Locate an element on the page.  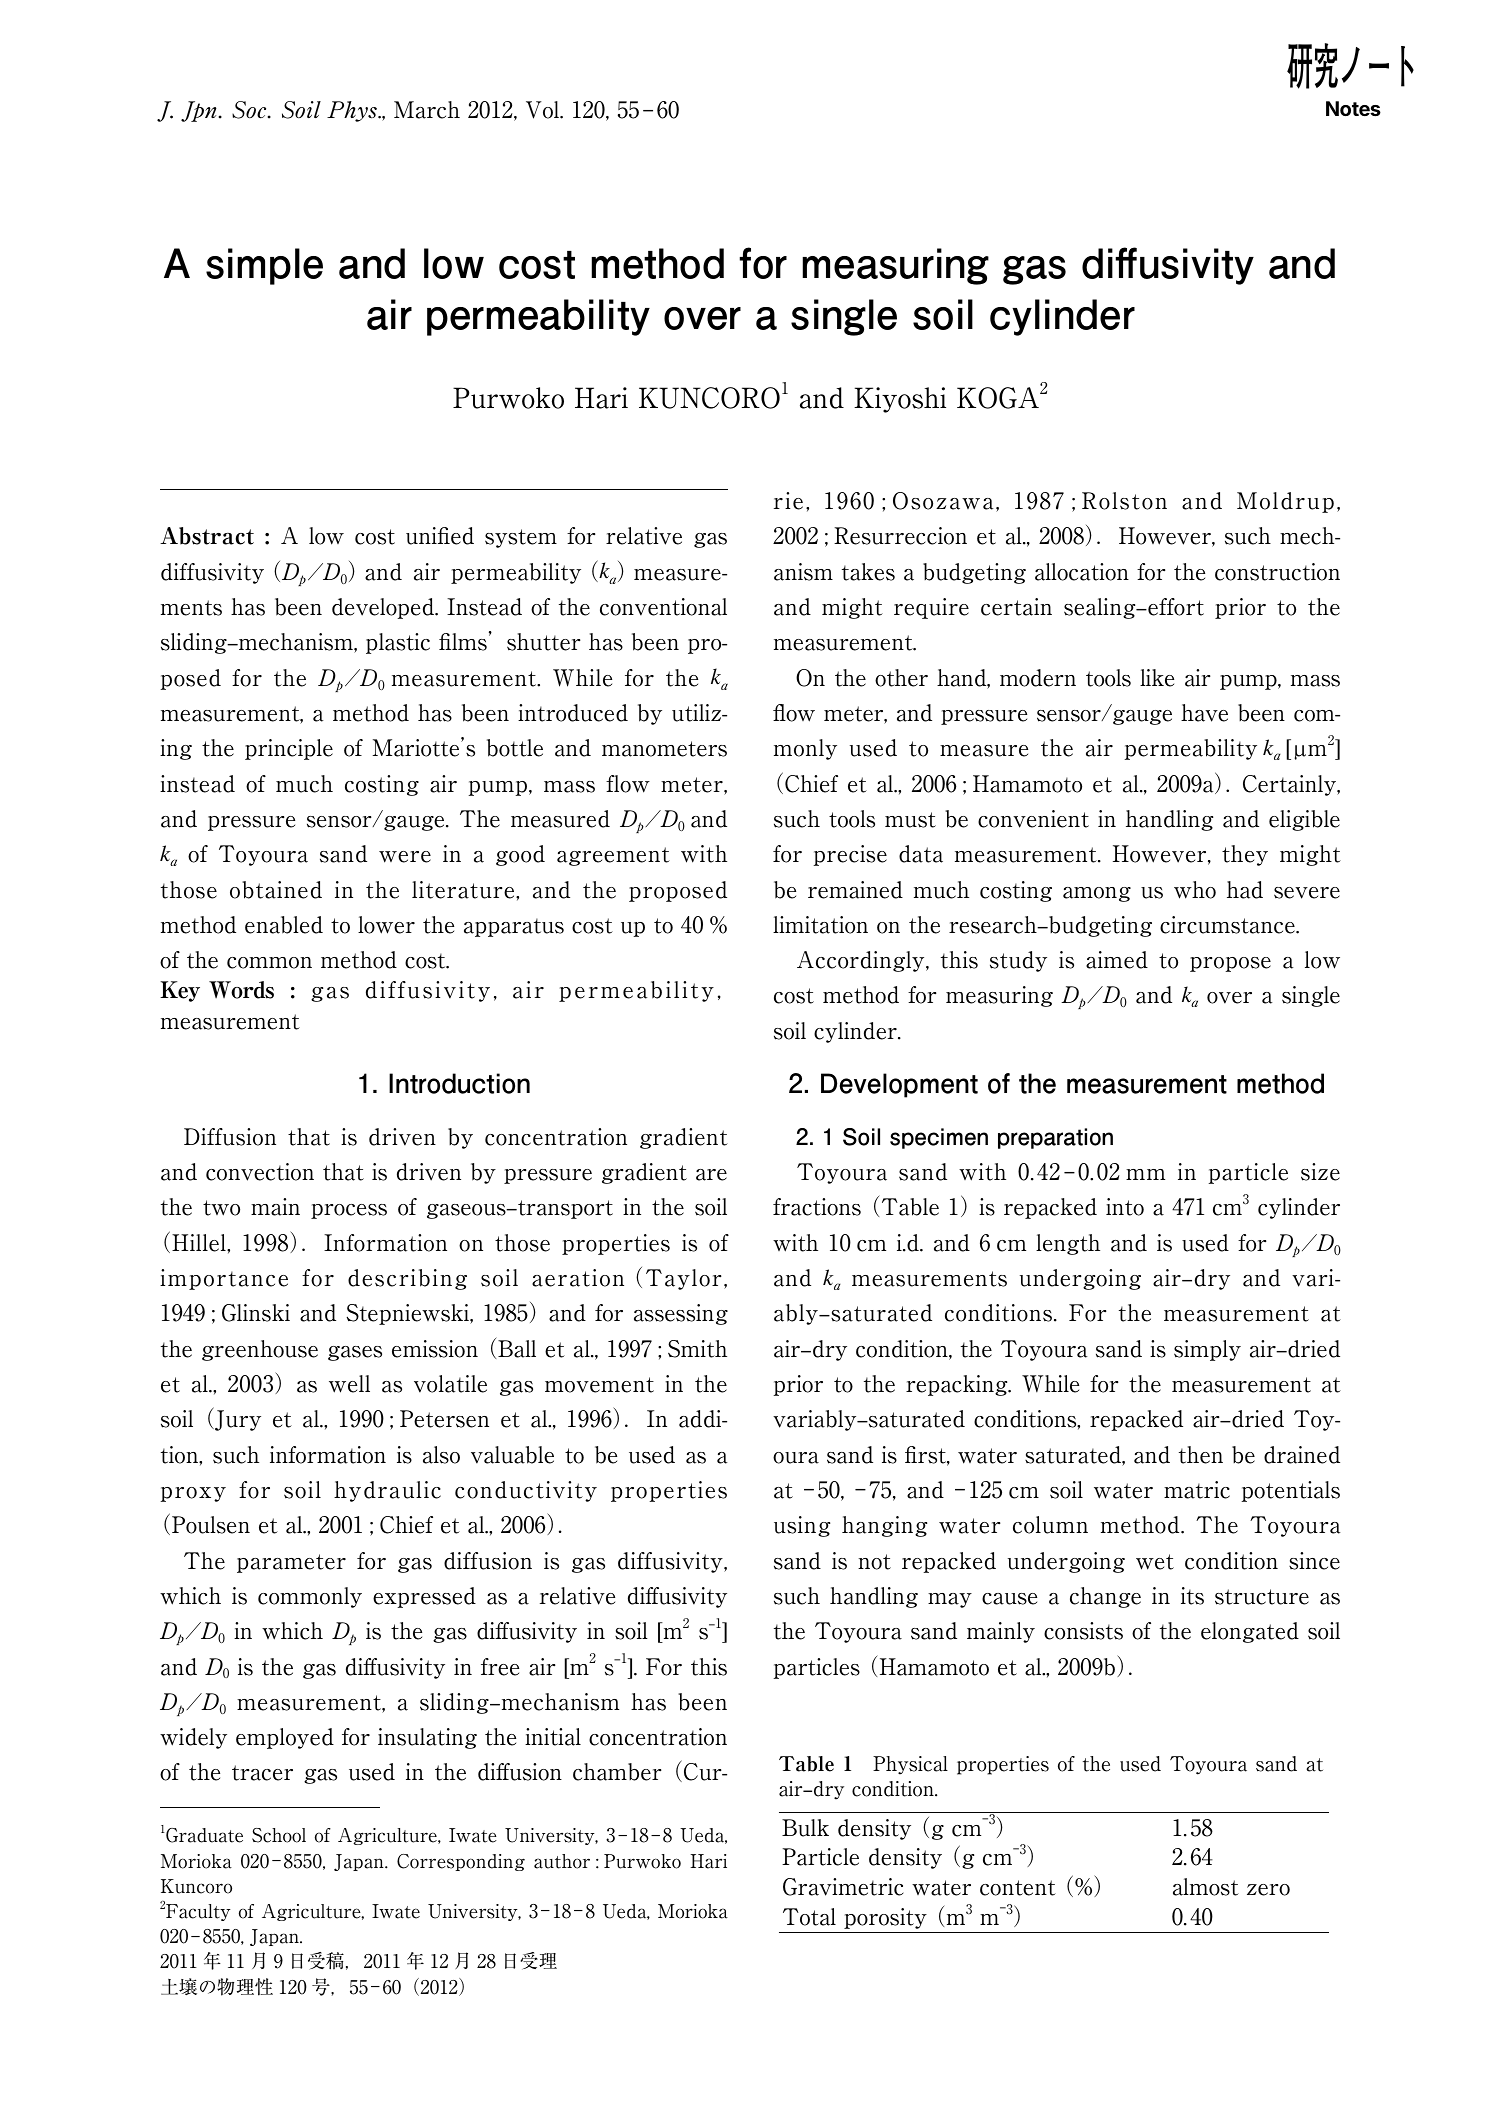
Words is located at coordinates (241, 990).
